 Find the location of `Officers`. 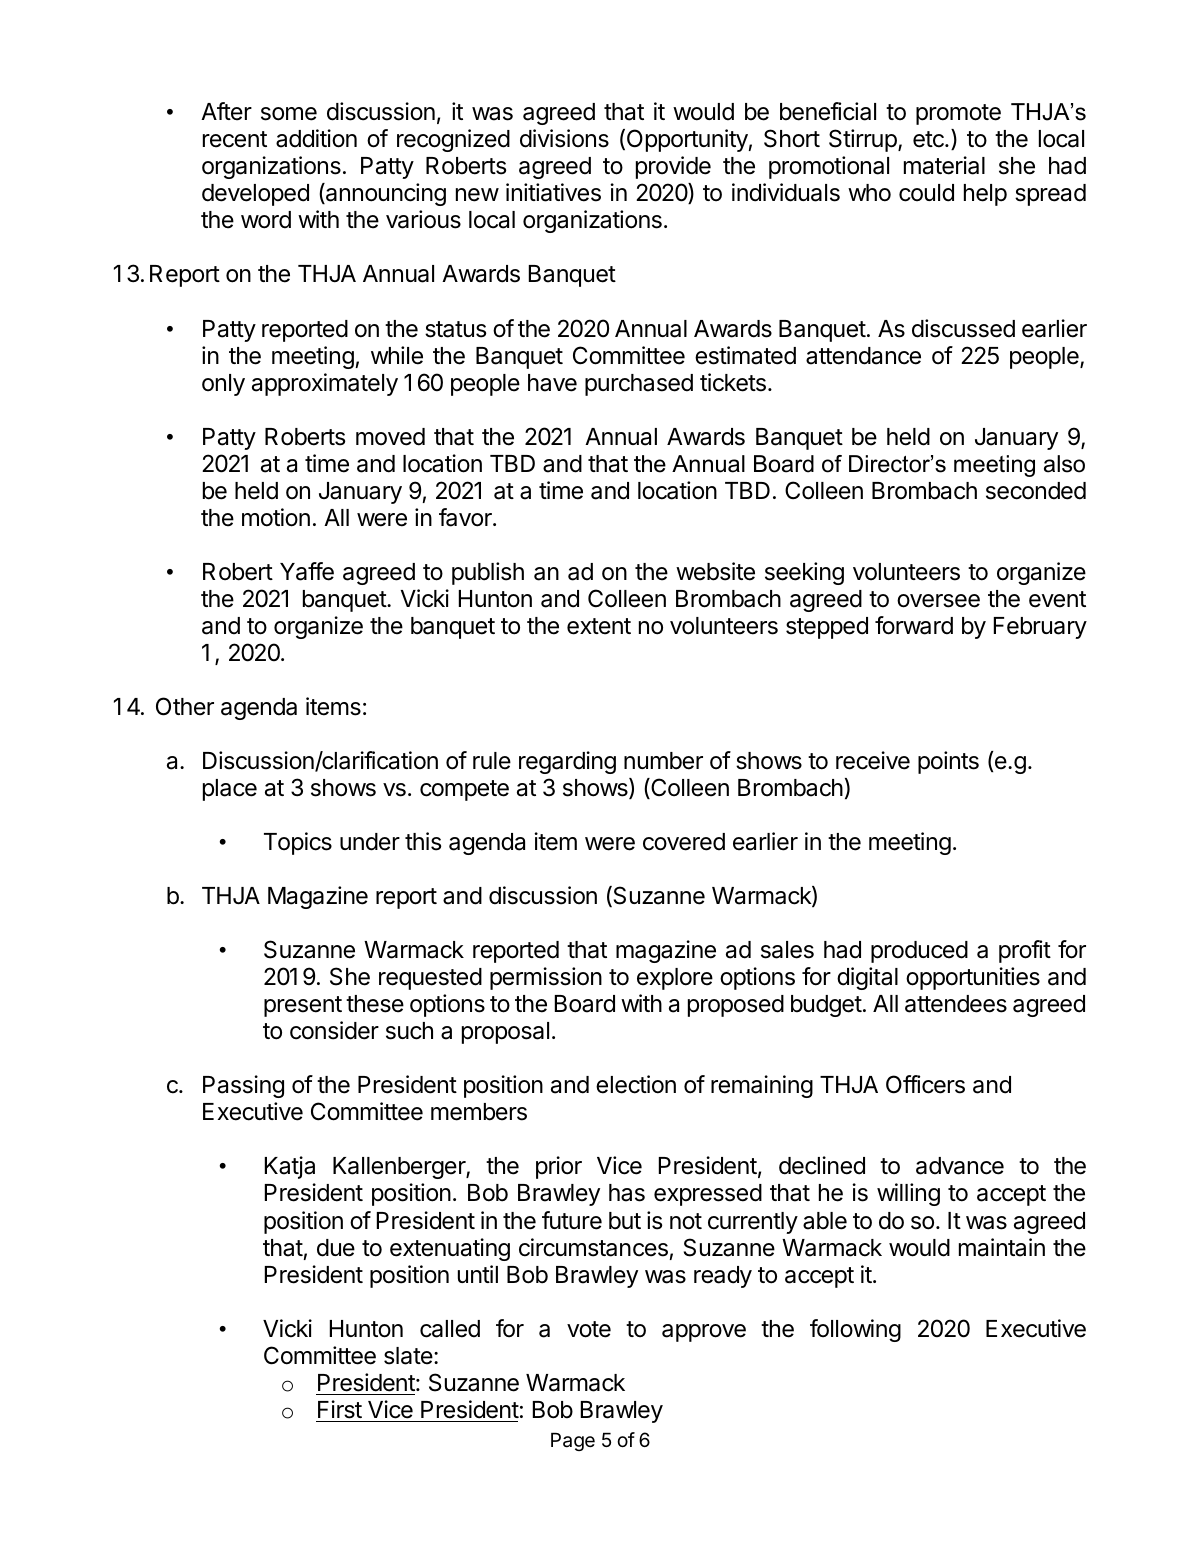

Officers is located at coordinates (925, 1084).
